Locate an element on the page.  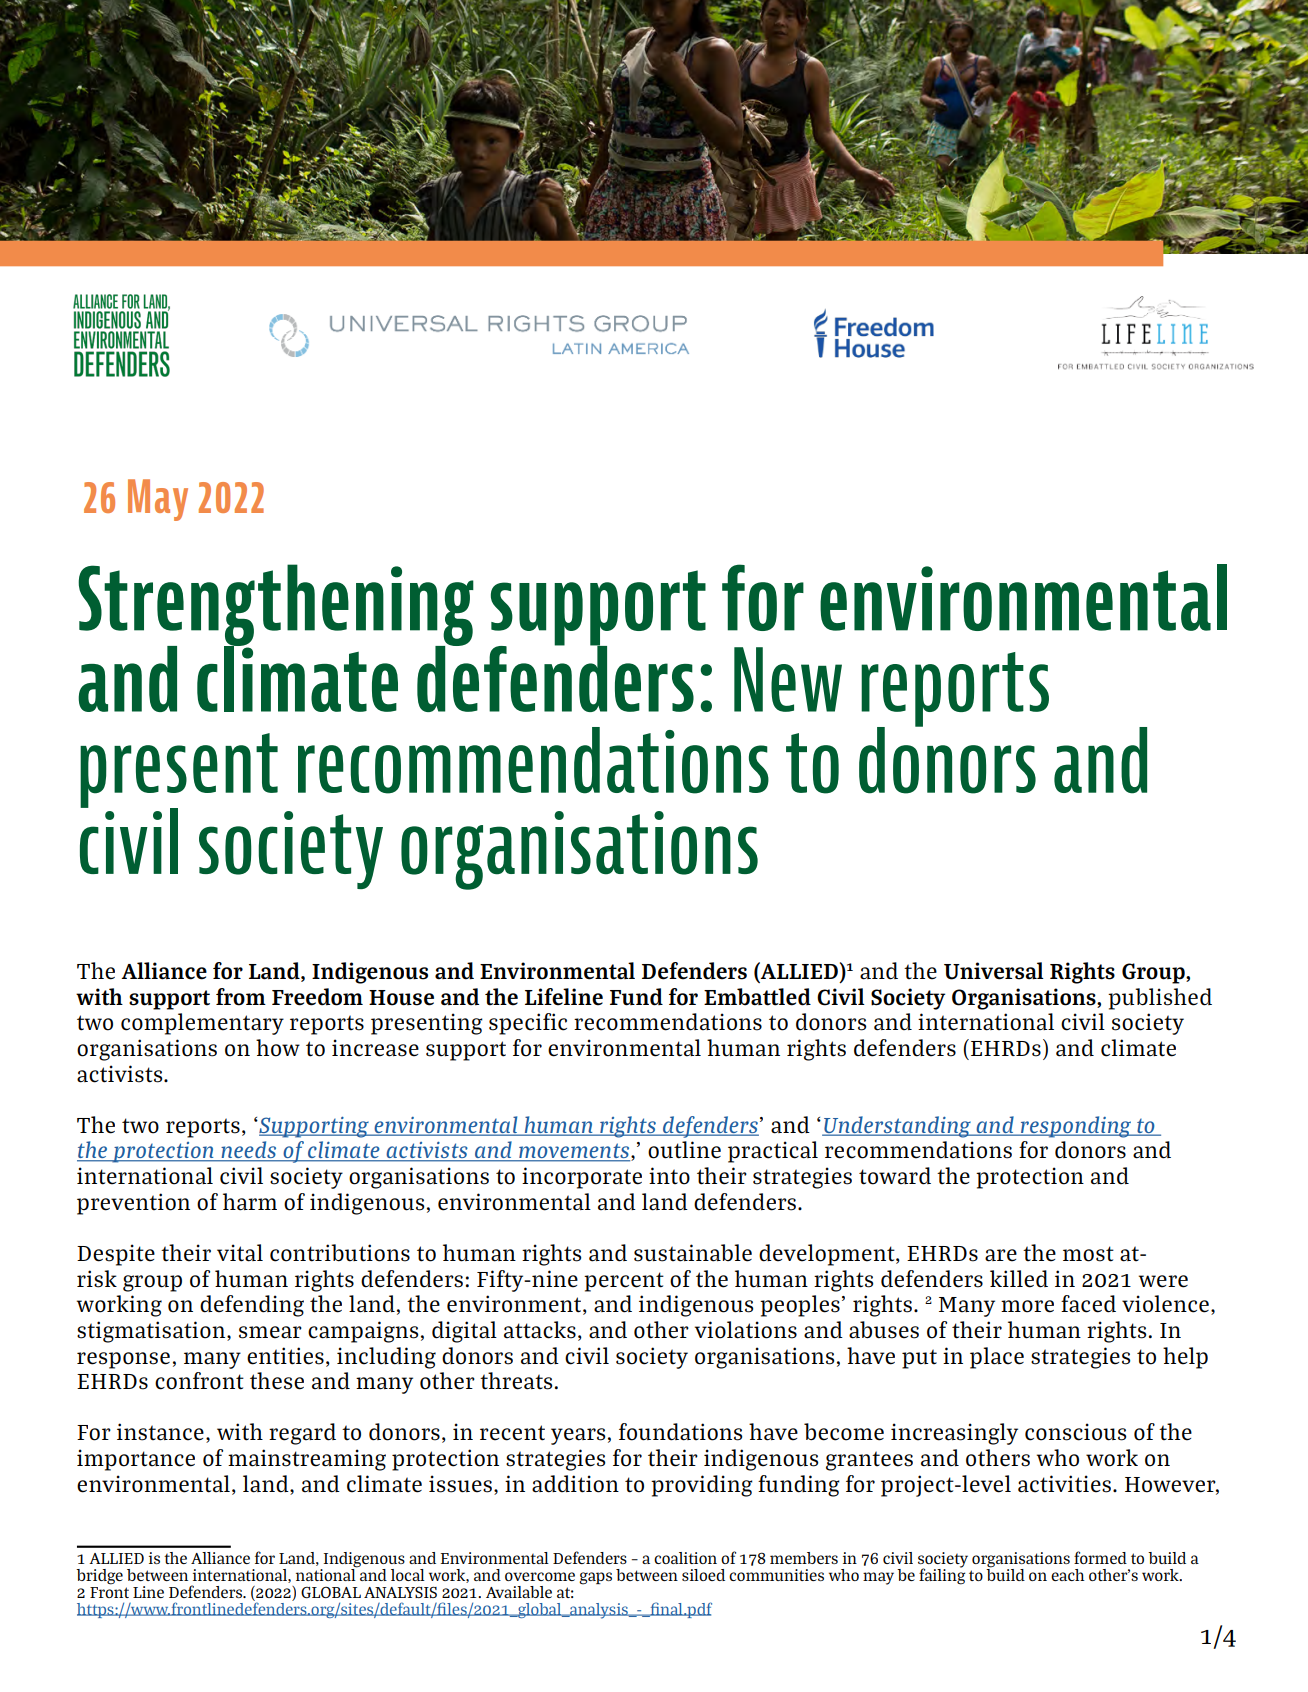
coalition is located at coordinates (685, 1558).
